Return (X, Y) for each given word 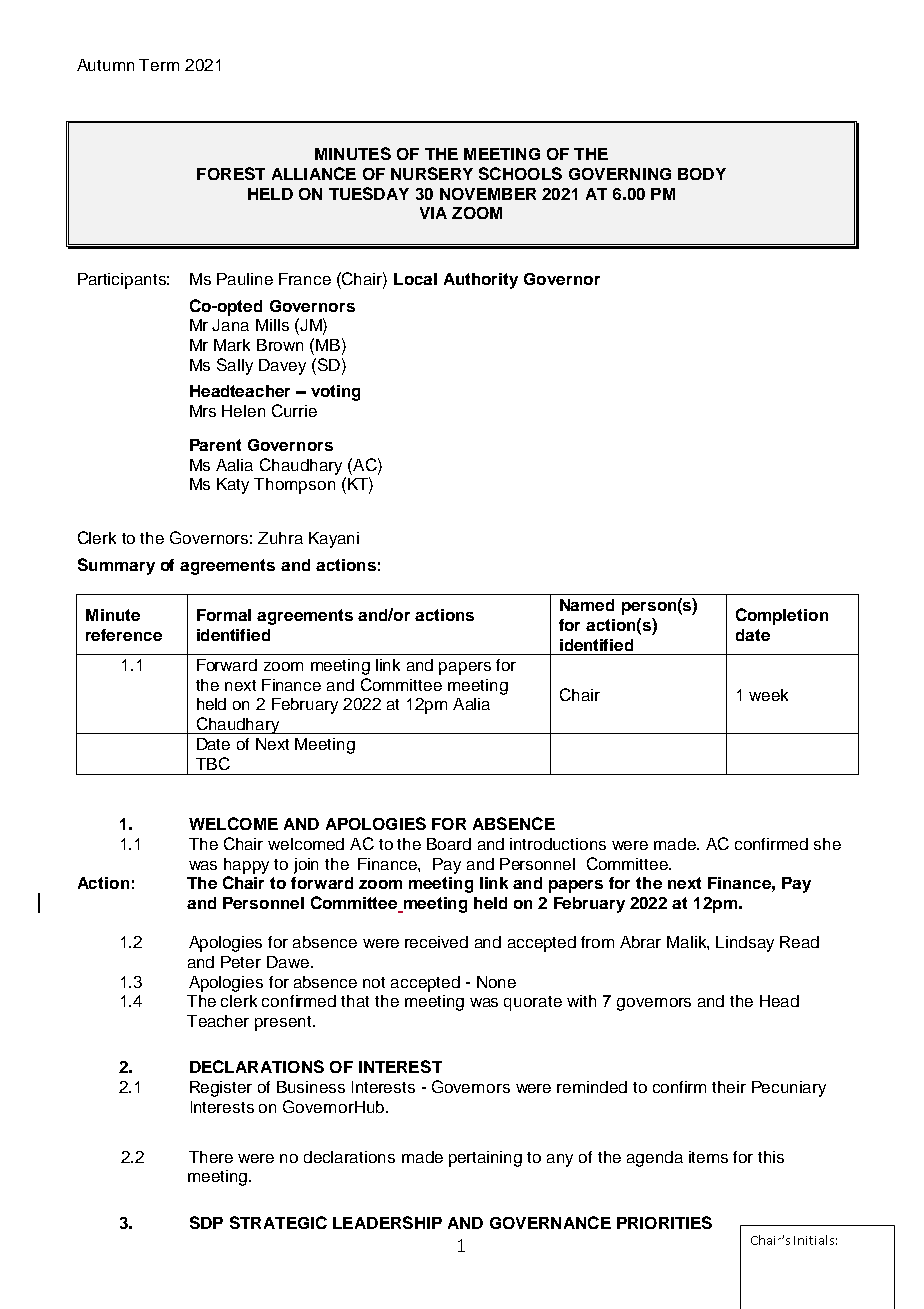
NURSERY (432, 173)
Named (587, 605)
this (771, 1157)
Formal (224, 615)
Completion (782, 616)
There (211, 1157)
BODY (702, 174)
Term (159, 65)
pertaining (485, 1159)
